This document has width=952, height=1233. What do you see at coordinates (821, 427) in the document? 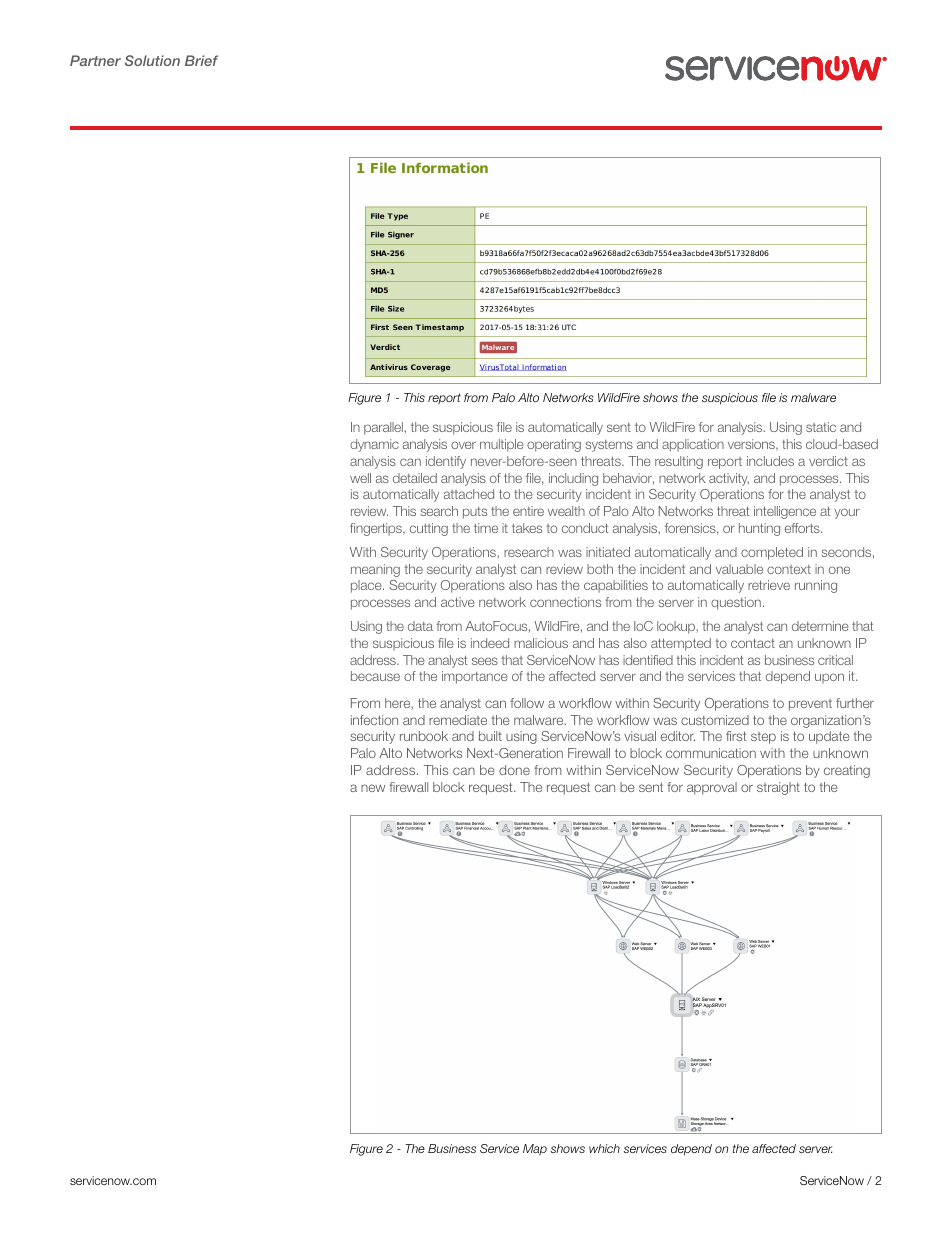
I see `static` at bounding box center [821, 427].
